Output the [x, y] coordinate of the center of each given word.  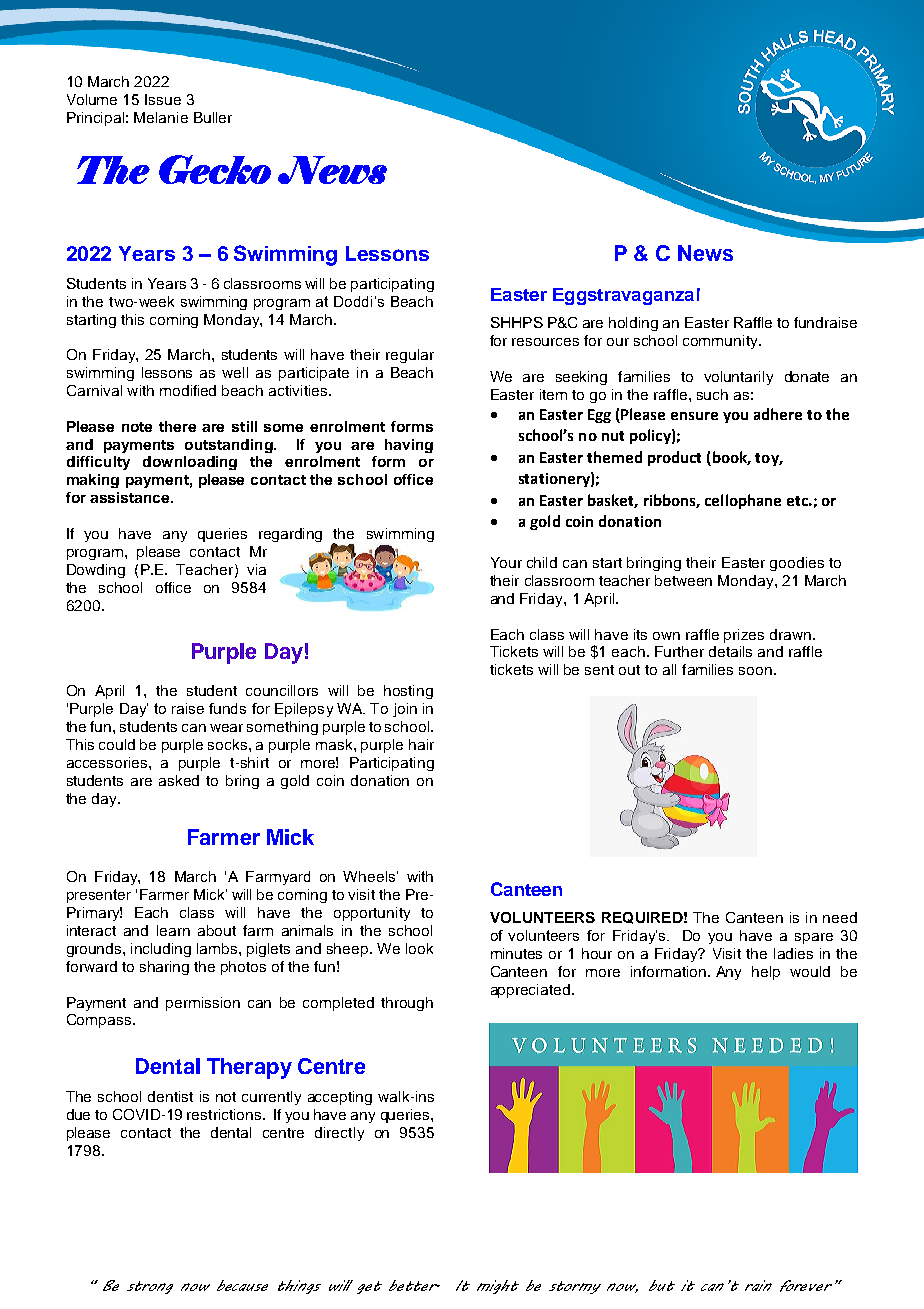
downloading [190, 463]
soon [755, 671]
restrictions [225, 1114]
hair [421, 744]
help [766, 973]
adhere [778, 414]
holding [633, 324]
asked [179, 780]
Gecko [215, 169]
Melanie [161, 117]
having [409, 446]
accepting [340, 1098]
